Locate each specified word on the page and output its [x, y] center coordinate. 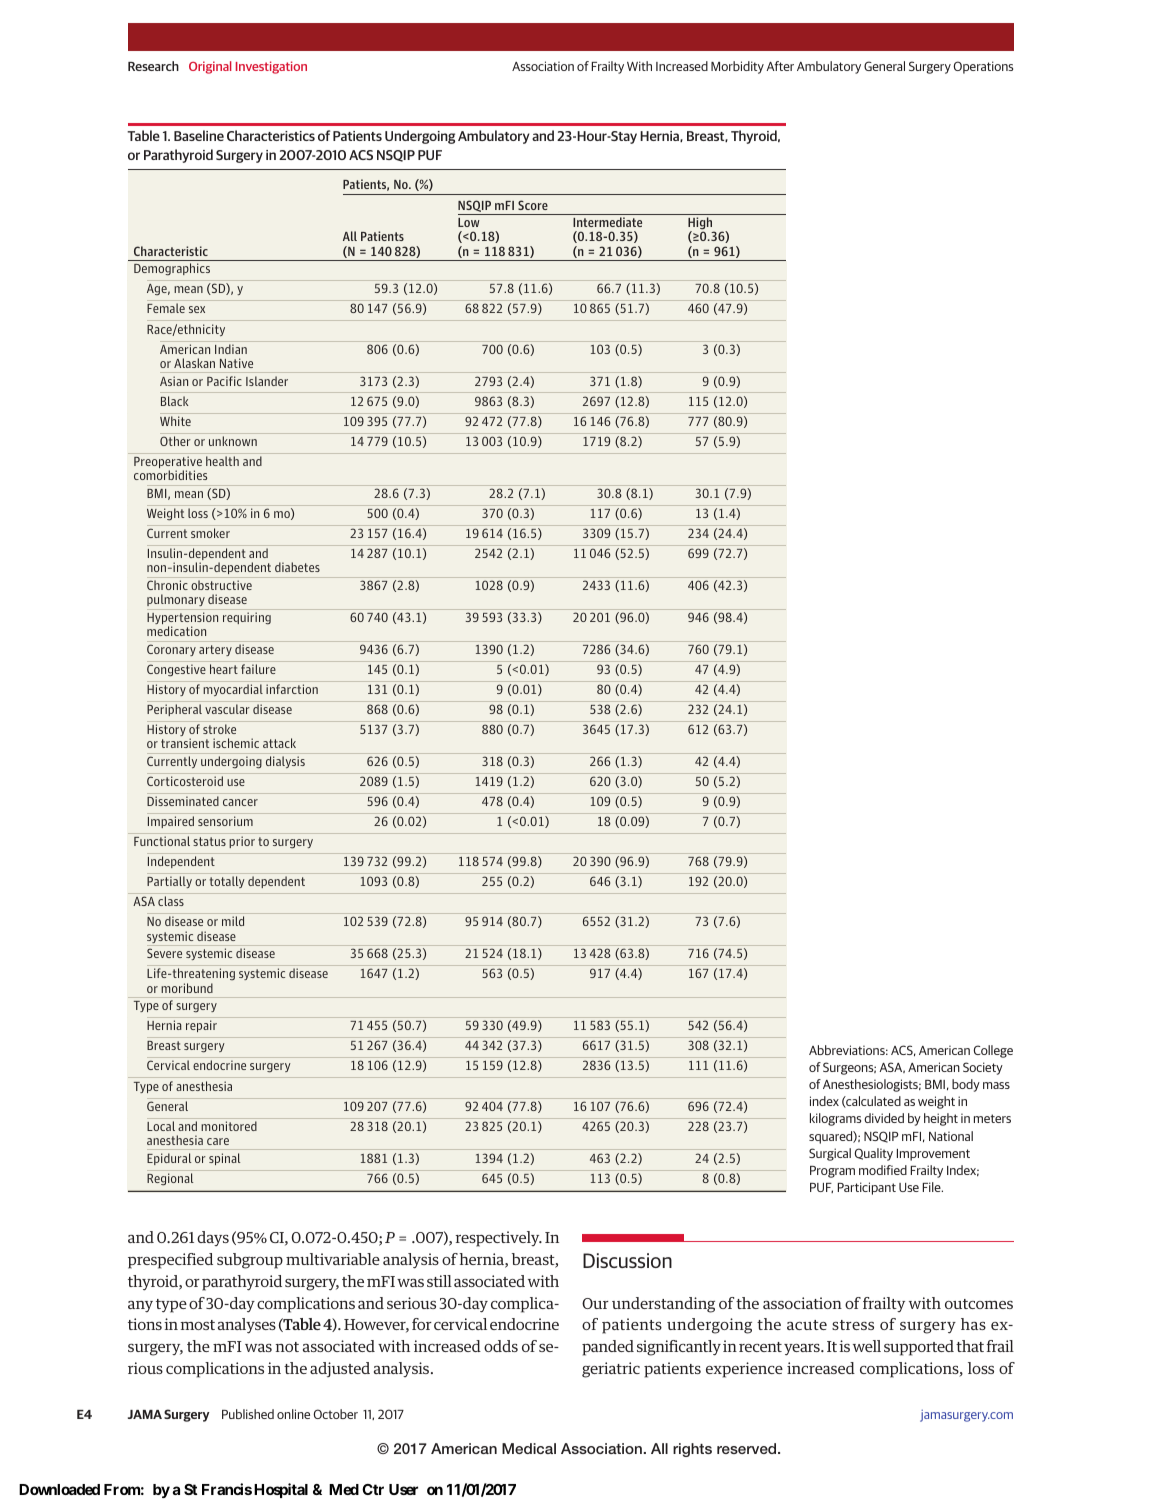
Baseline [199, 135]
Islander [267, 381]
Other [175, 441]
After [780, 66]
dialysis [285, 762]
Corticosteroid [185, 781]
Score [533, 205]
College [993, 1051]
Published [248, 1414]
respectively [498, 1239]
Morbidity [737, 67]
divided [884, 1118]
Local [161, 1126]
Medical [529, 1448]
